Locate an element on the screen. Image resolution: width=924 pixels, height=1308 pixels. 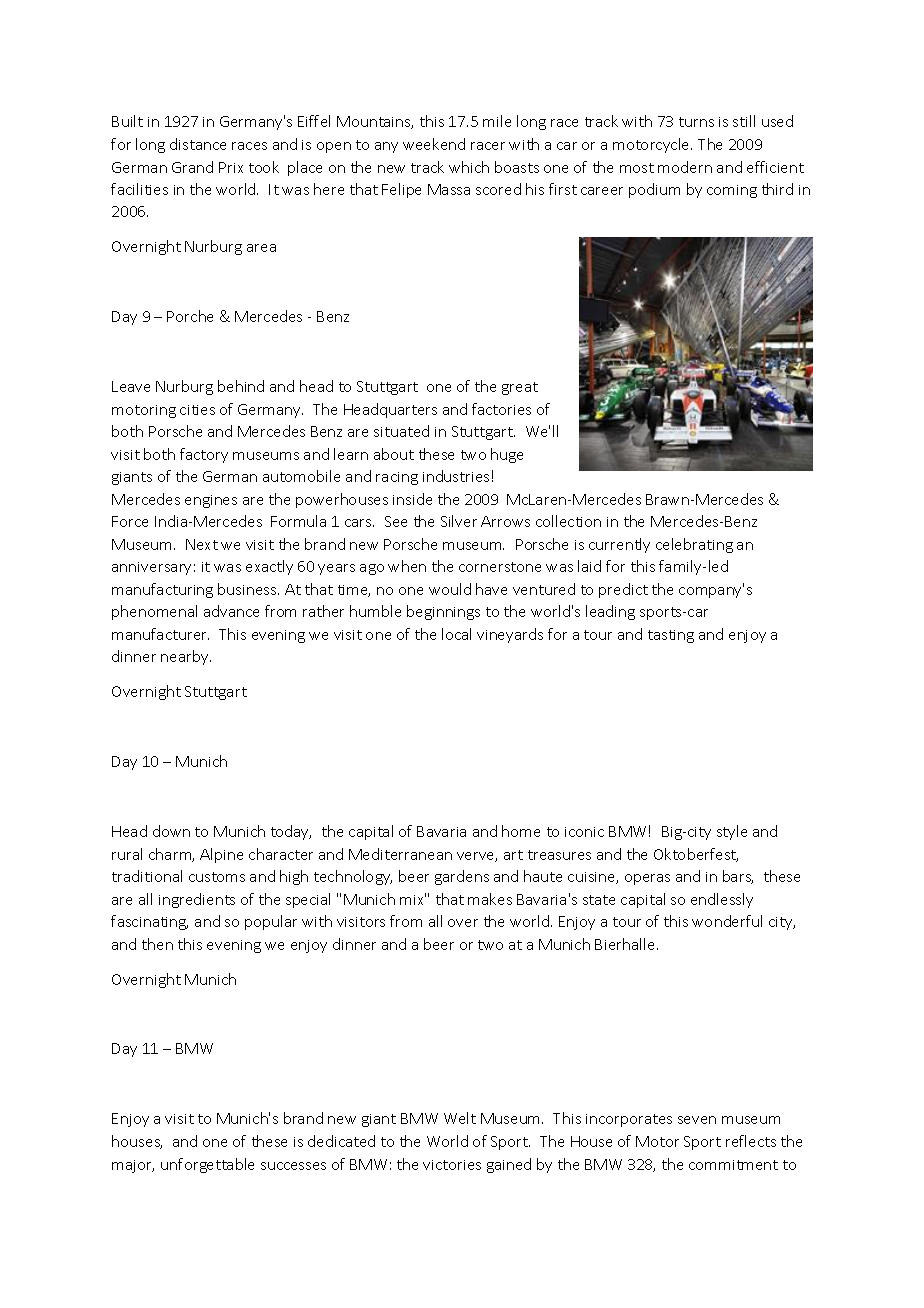
Welt is located at coordinates (460, 1118).
